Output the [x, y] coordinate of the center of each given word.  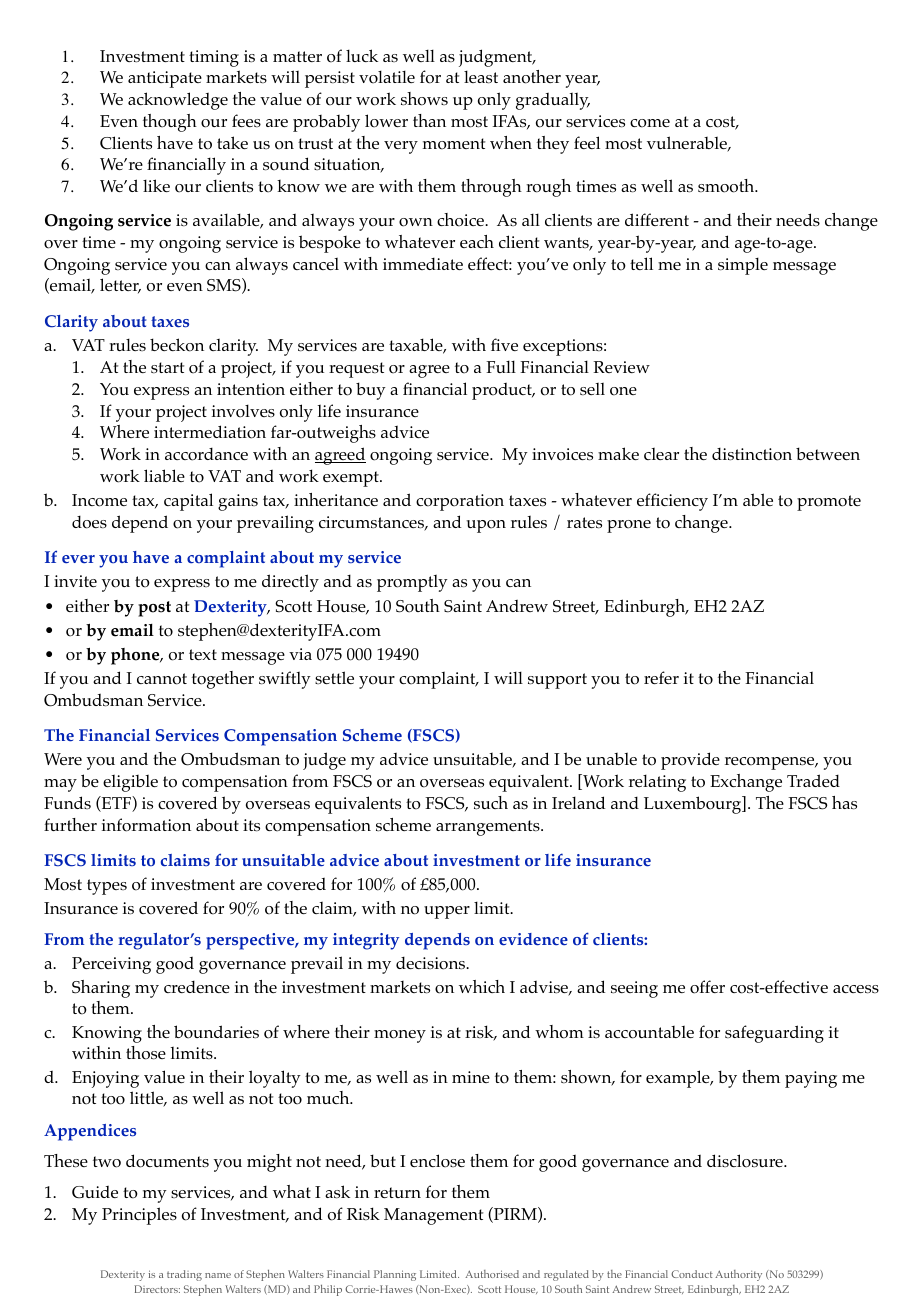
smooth [727, 186]
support [557, 681]
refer [661, 677]
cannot [162, 679]
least [481, 77]
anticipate [165, 79]
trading [184, 1275]
